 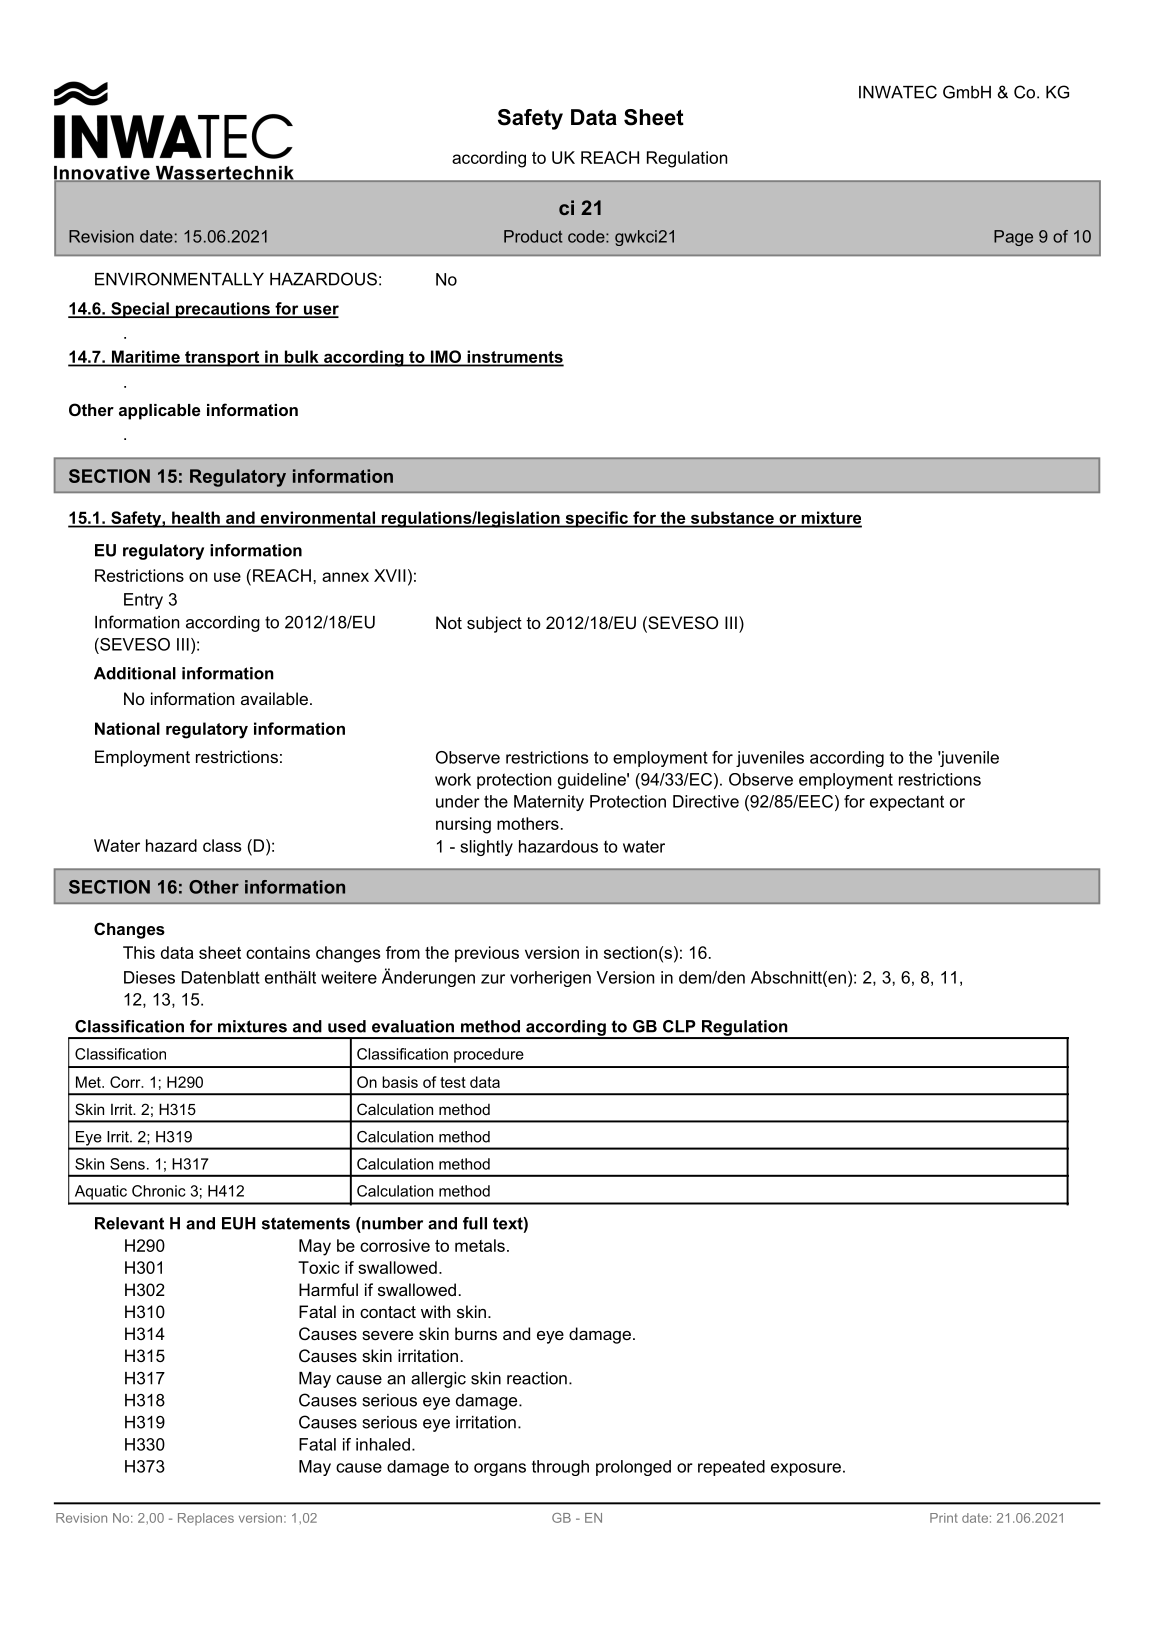 I want to click on annex, so click(x=345, y=577).
